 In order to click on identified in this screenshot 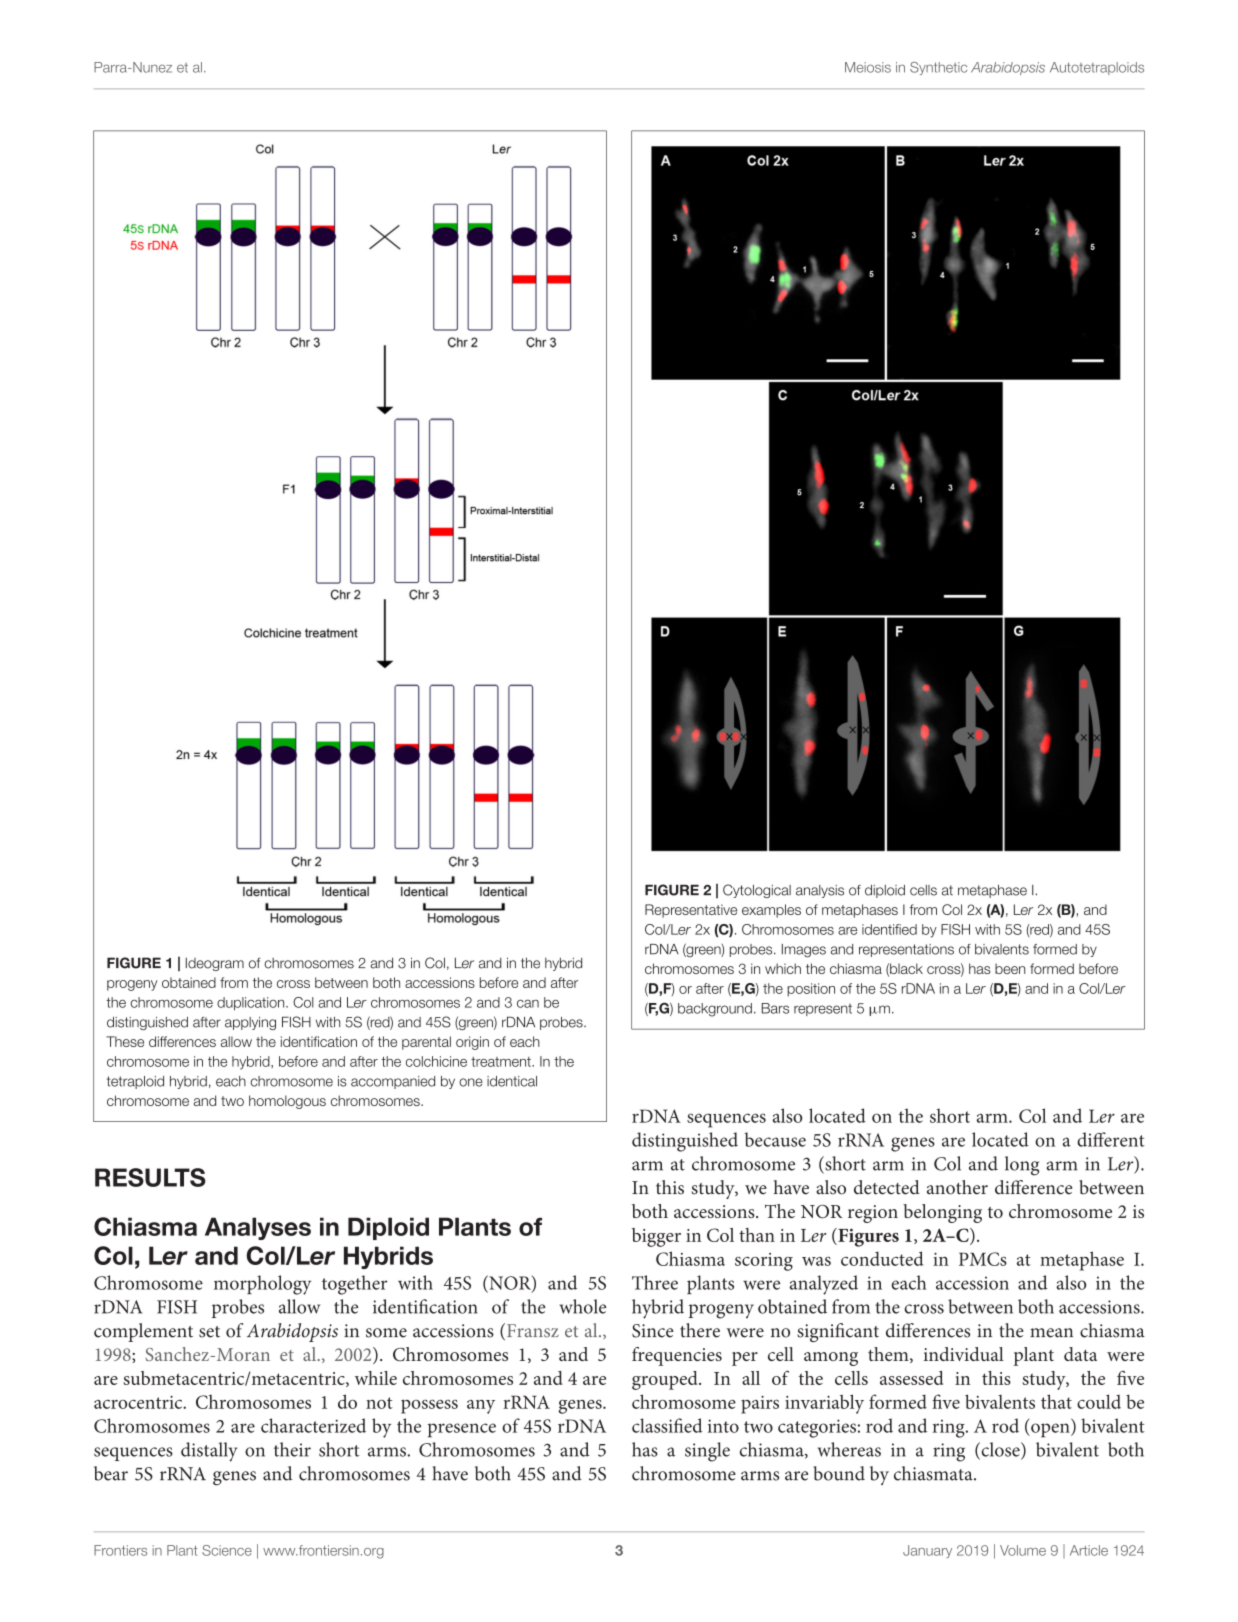, I will do `click(889, 929)`.
